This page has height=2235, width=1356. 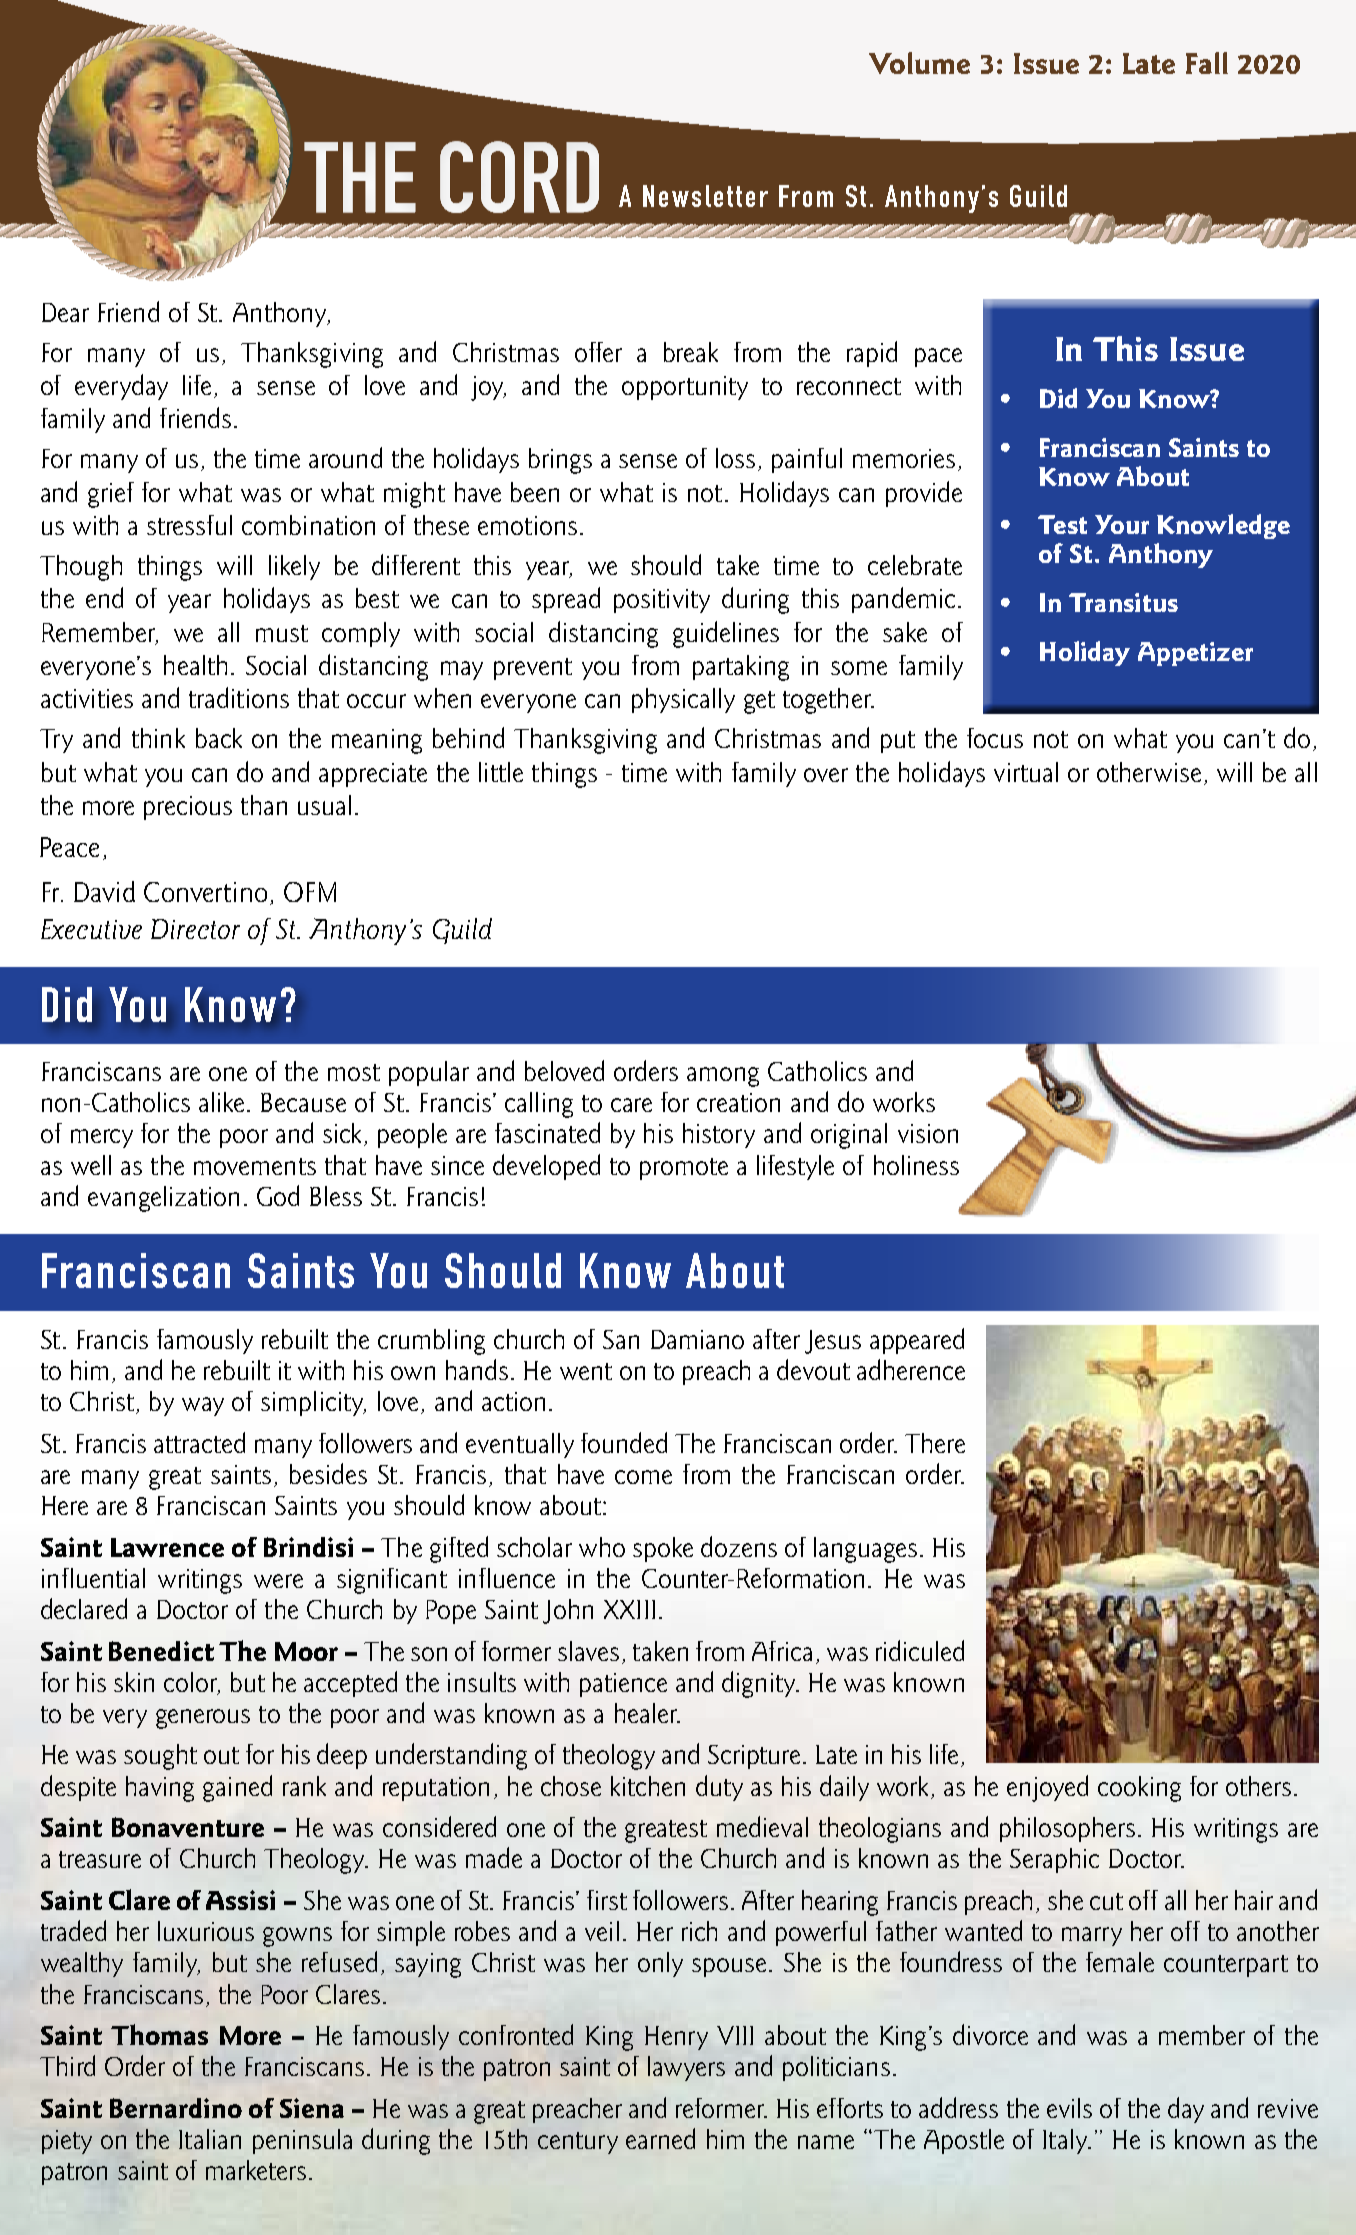 I want to click on alike, so click(x=223, y=1102).
